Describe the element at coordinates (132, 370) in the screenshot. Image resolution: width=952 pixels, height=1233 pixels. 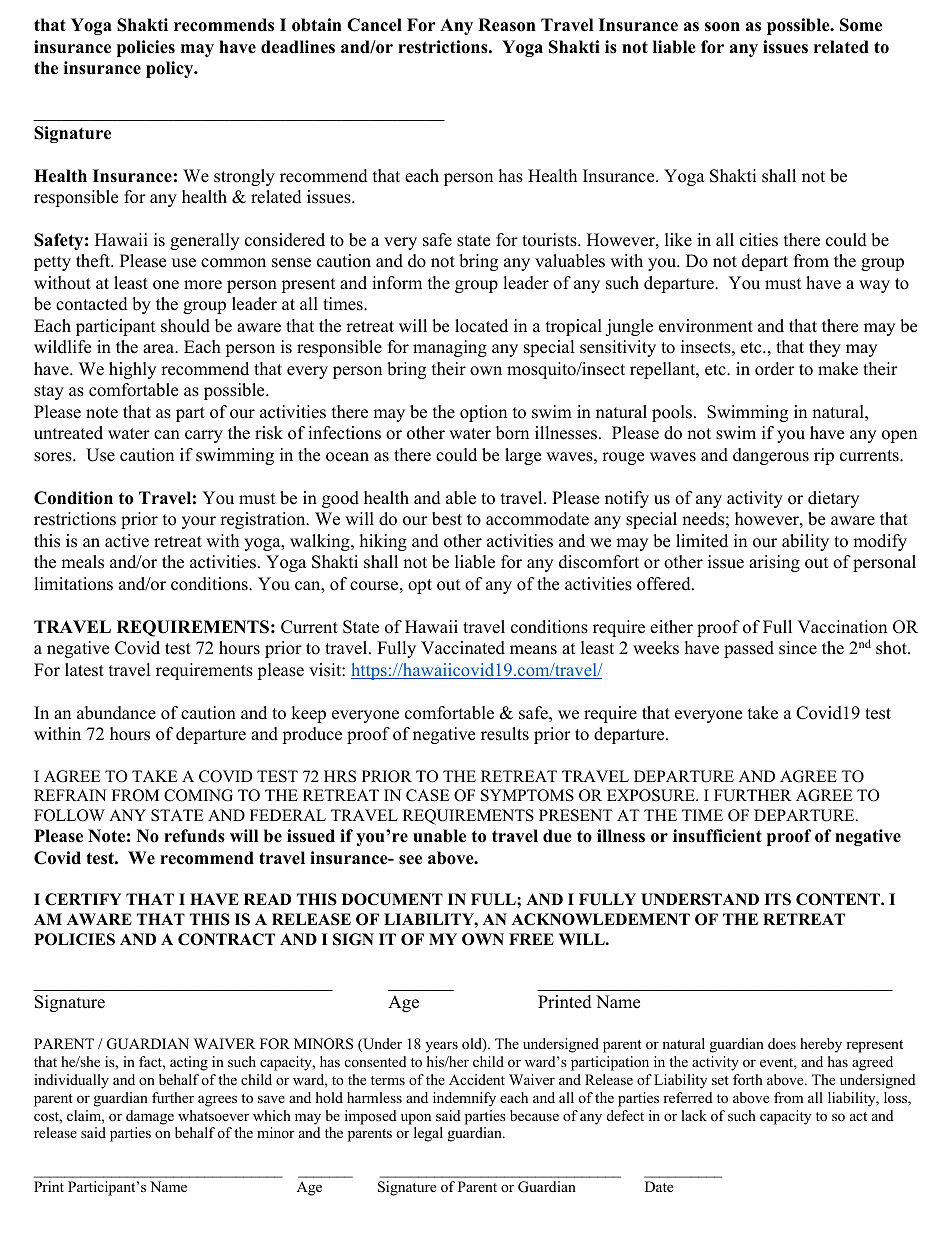
I see `highly` at that location.
